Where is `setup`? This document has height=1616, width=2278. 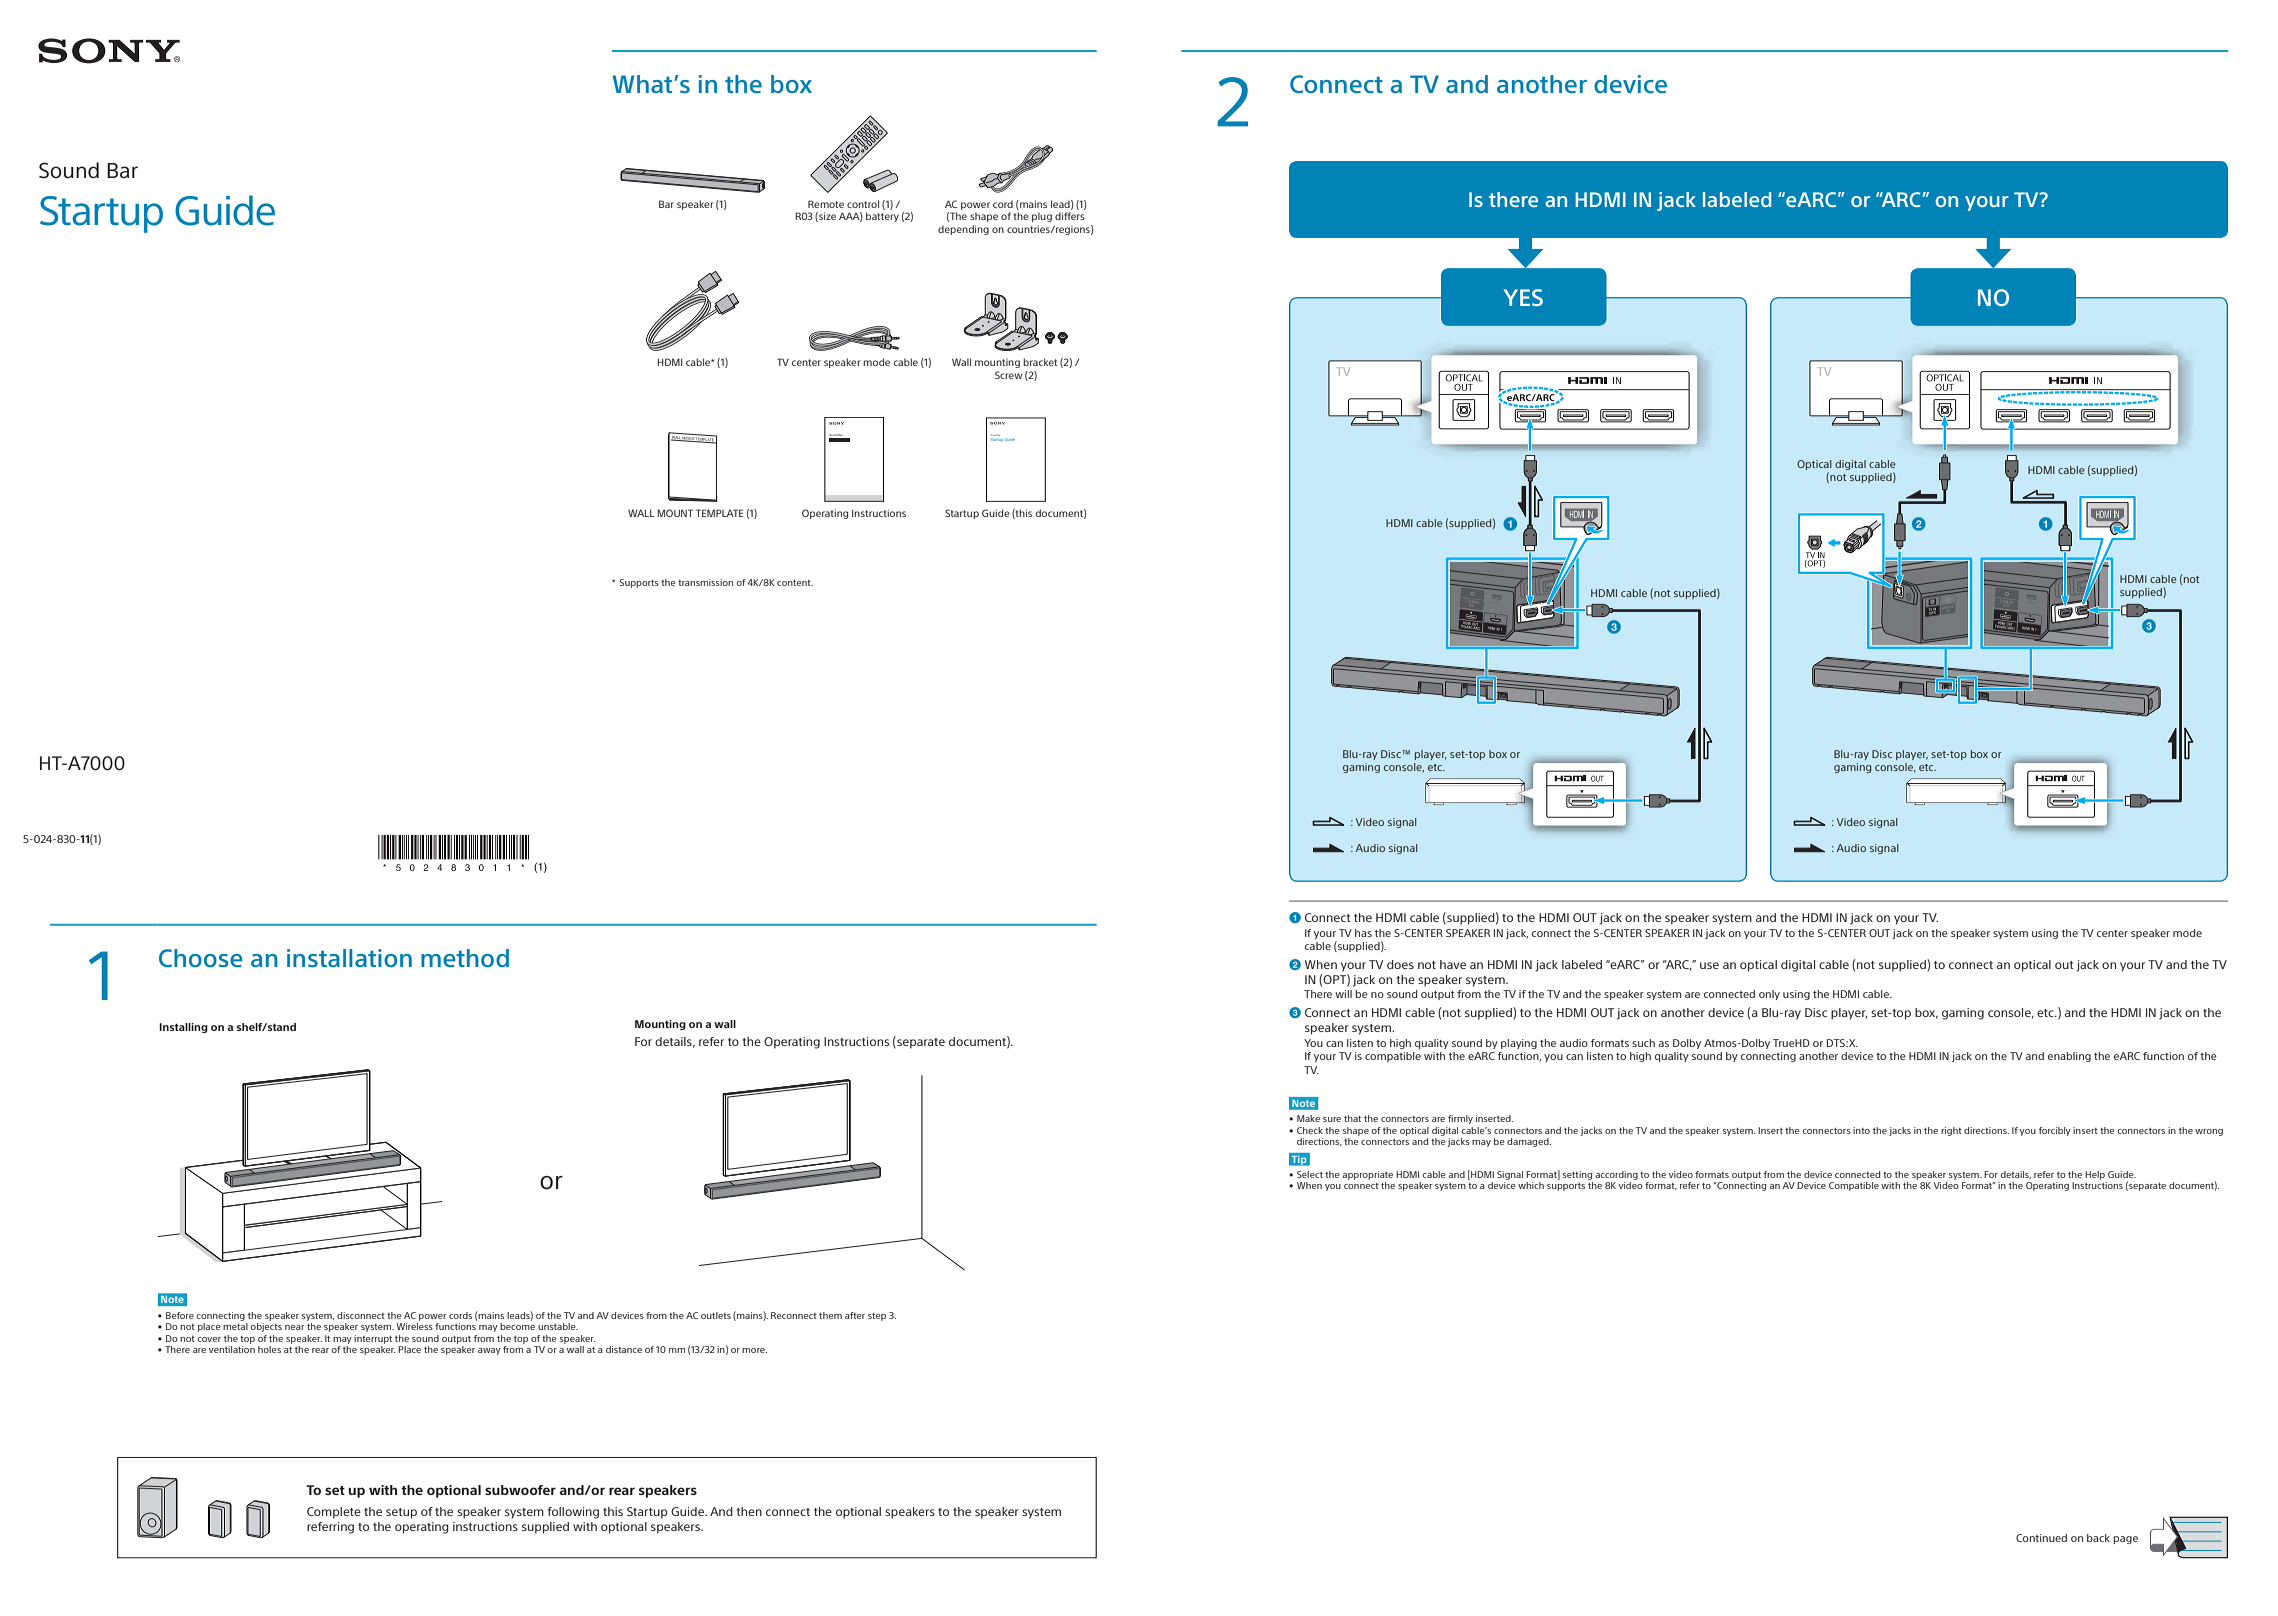 setup is located at coordinates (401, 1513).
